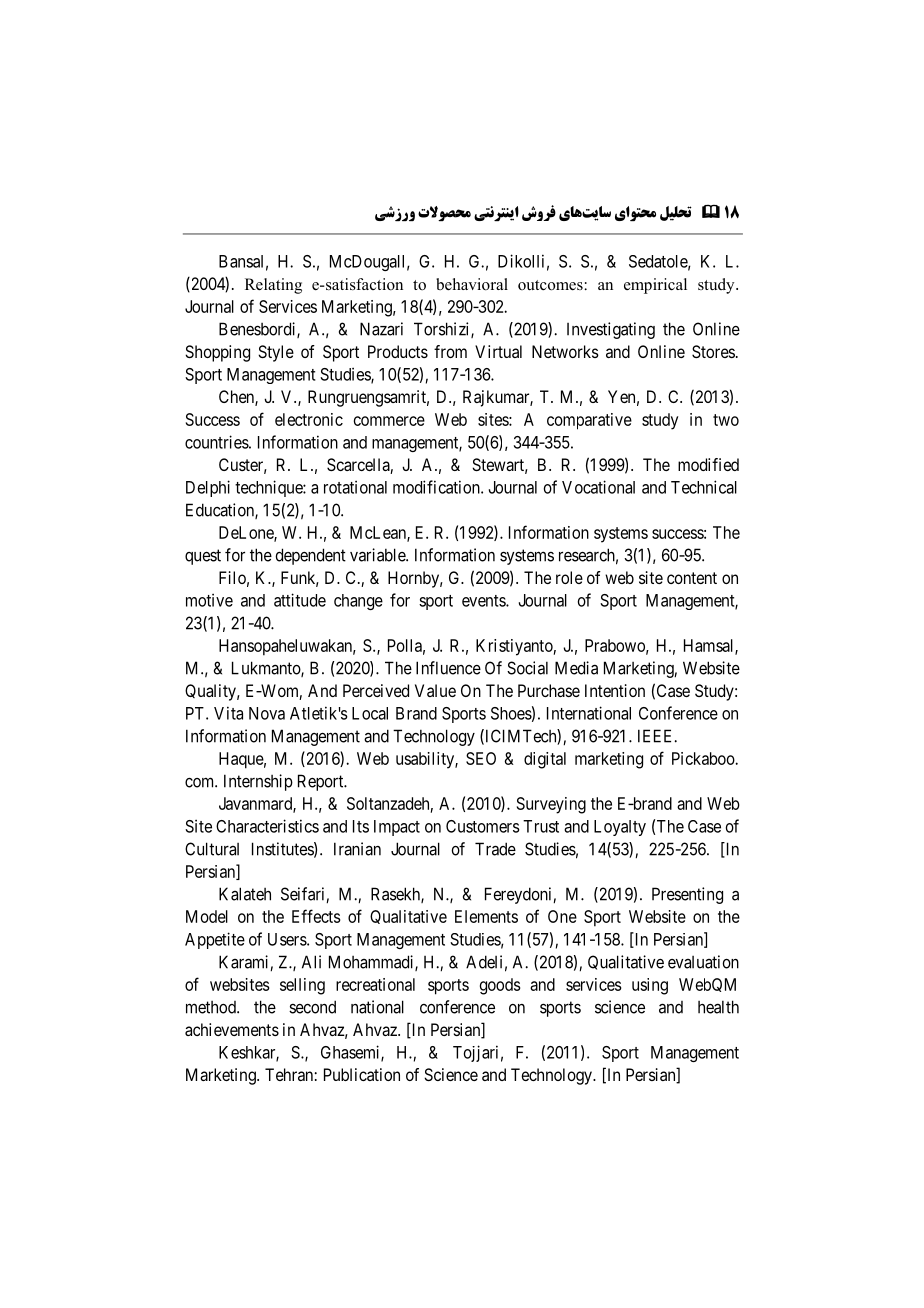 The image size is (924, 1308). What do you see at coordinates (692, 578) in the screenshot?
I see `content` at bounding box center [692, 578].
